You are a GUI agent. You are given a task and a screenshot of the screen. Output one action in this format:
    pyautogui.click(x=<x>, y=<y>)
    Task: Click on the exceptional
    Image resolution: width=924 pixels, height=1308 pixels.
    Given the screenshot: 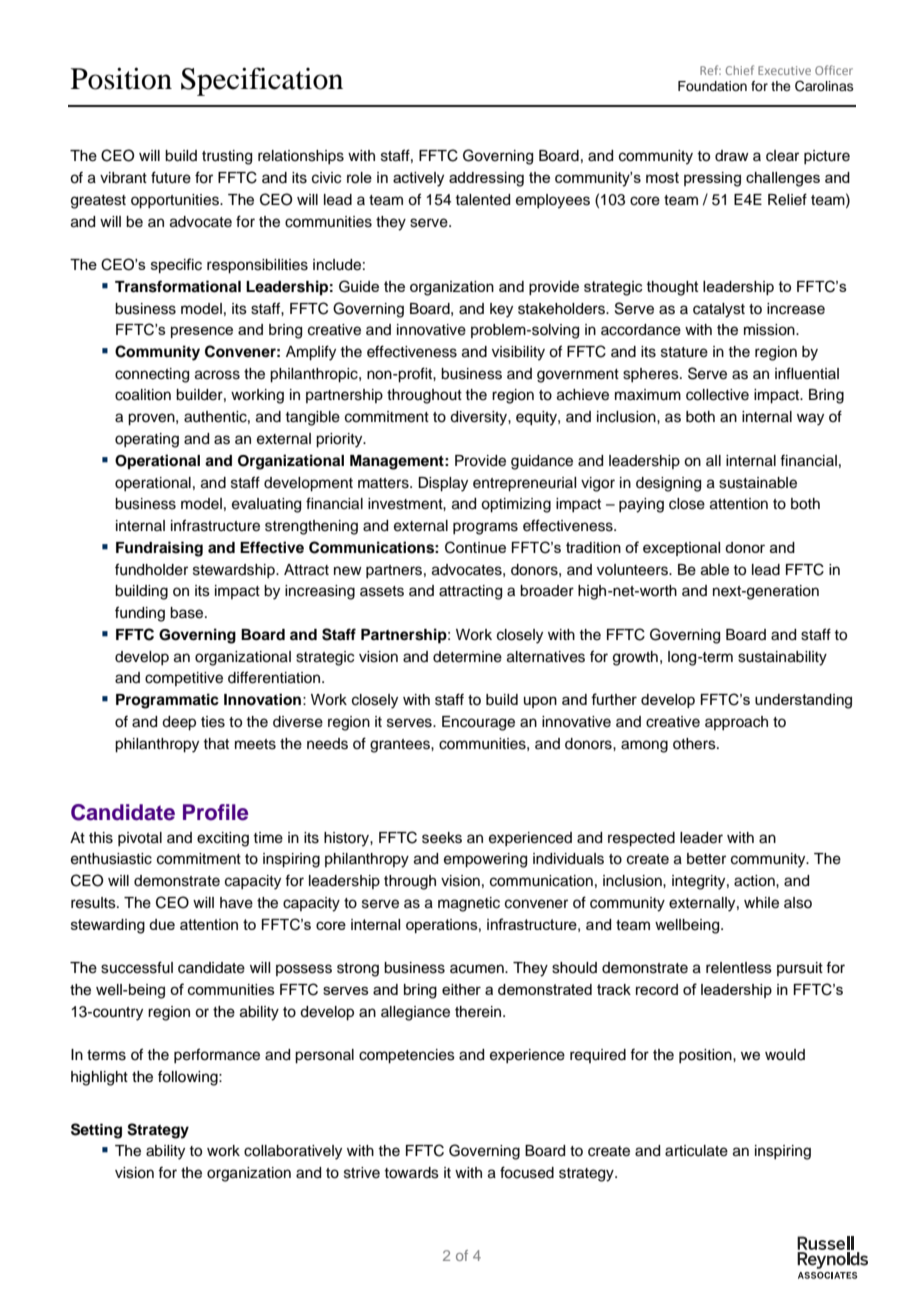 What is the action you would take?
    pyautogui.click(x=681, y=549)
